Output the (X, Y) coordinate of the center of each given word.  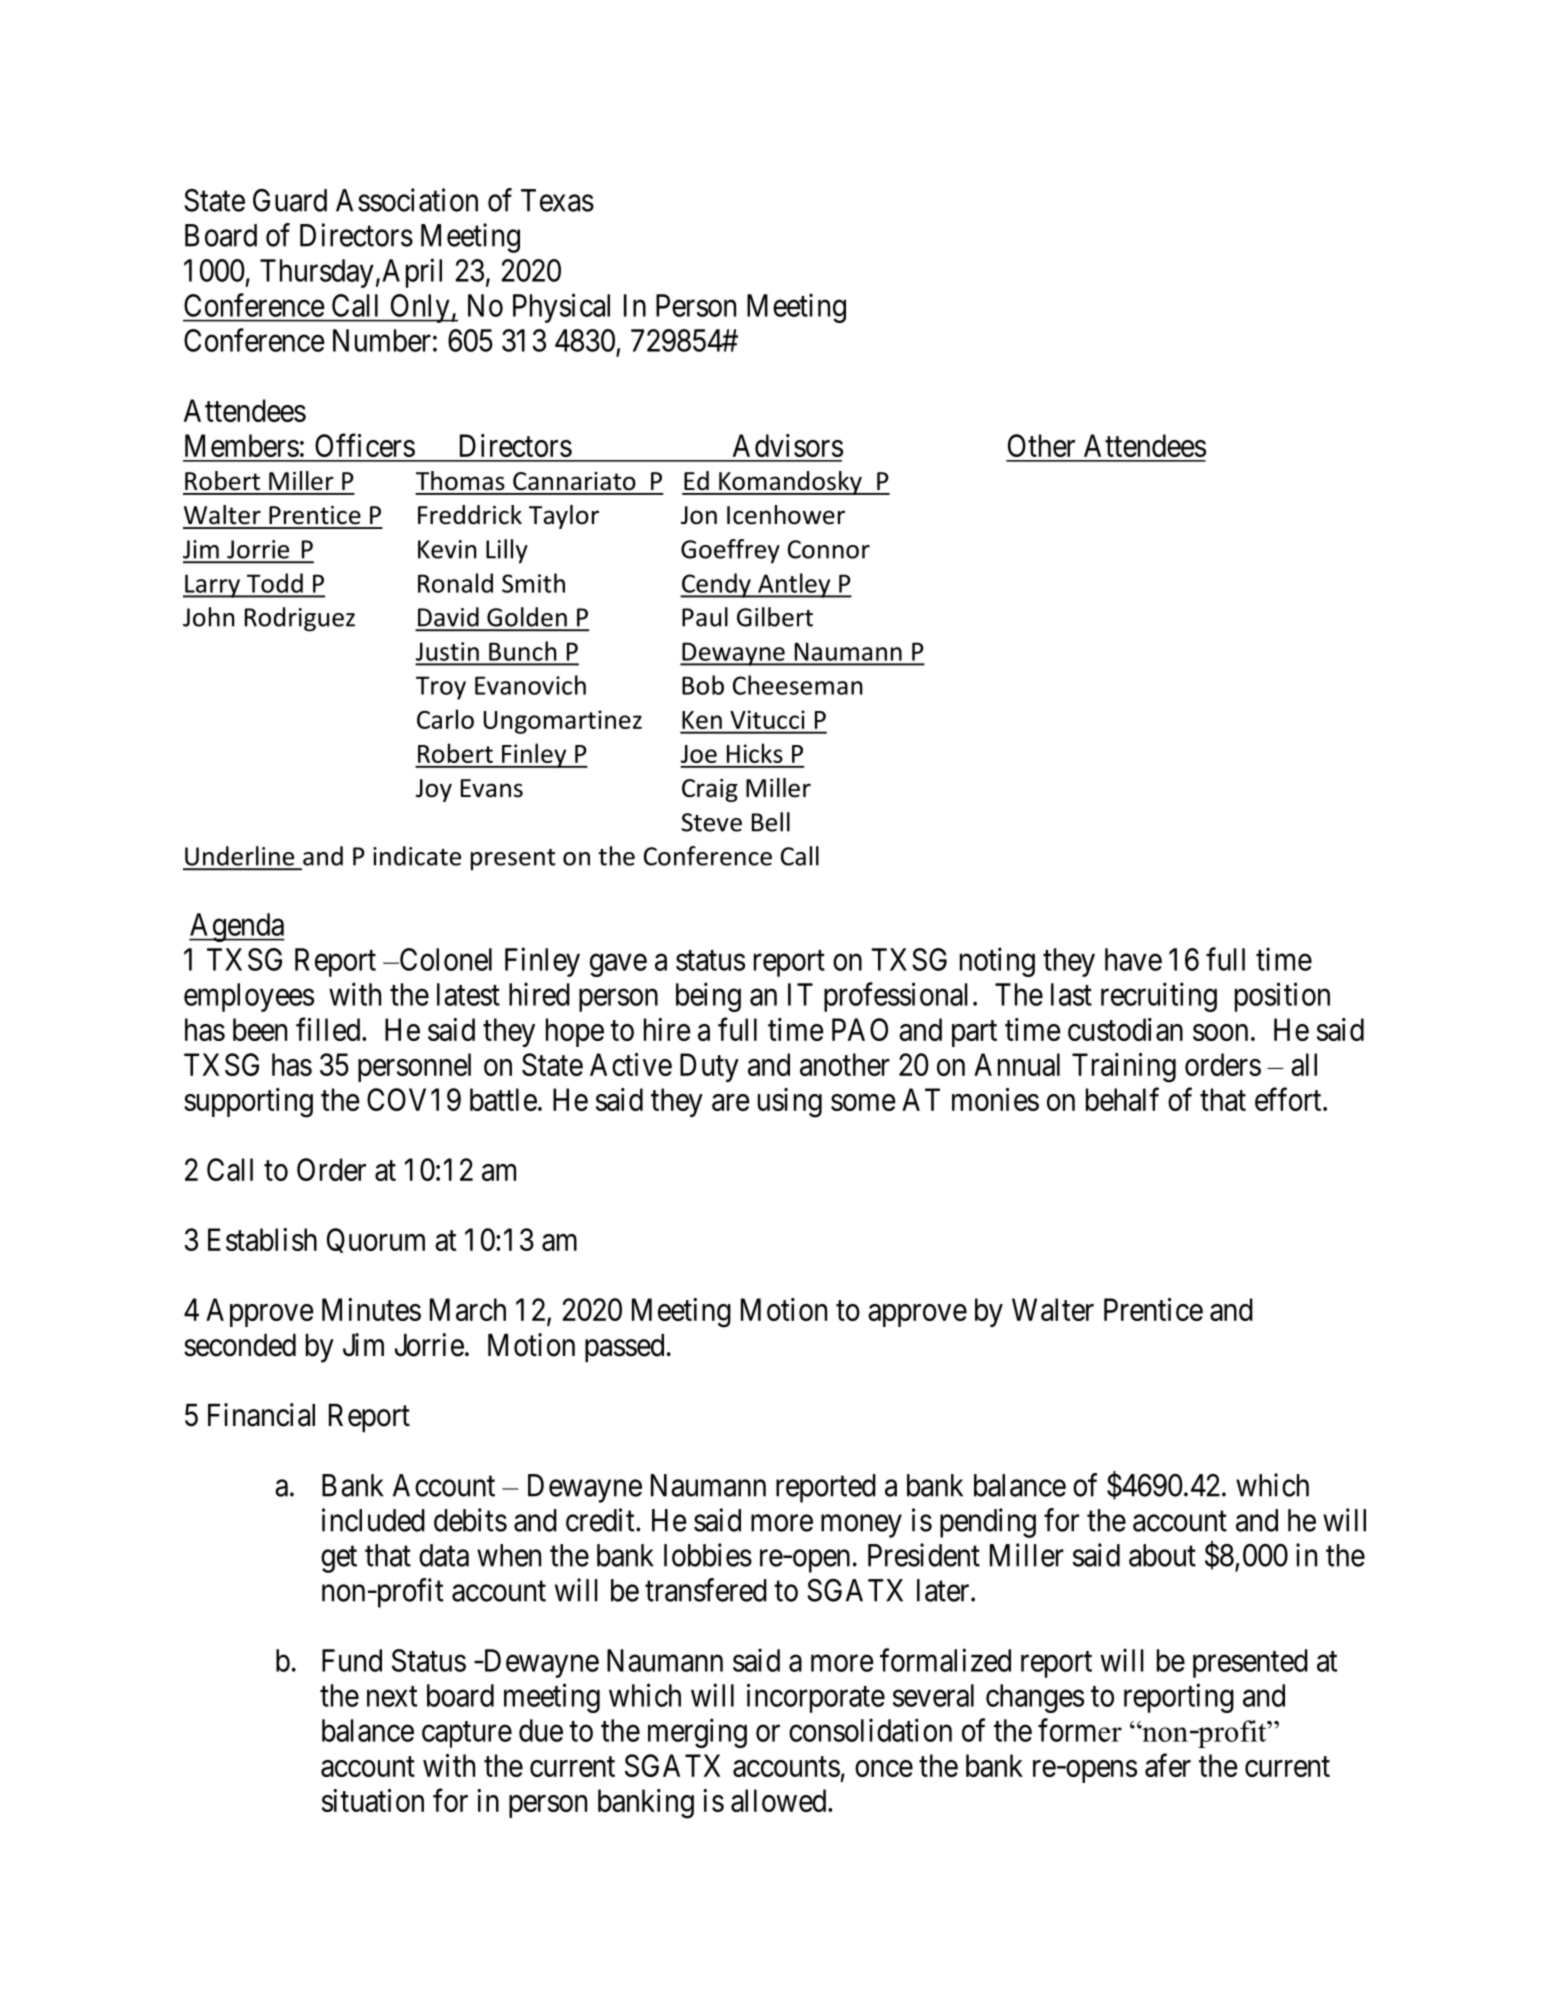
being (708, 997)
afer (1168, 1765)
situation (373, 1800)
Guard (290, 200)
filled (329, 1029)
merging (697, 1733)
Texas (557, 200)
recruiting (1159, 997)
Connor (829, 549)
